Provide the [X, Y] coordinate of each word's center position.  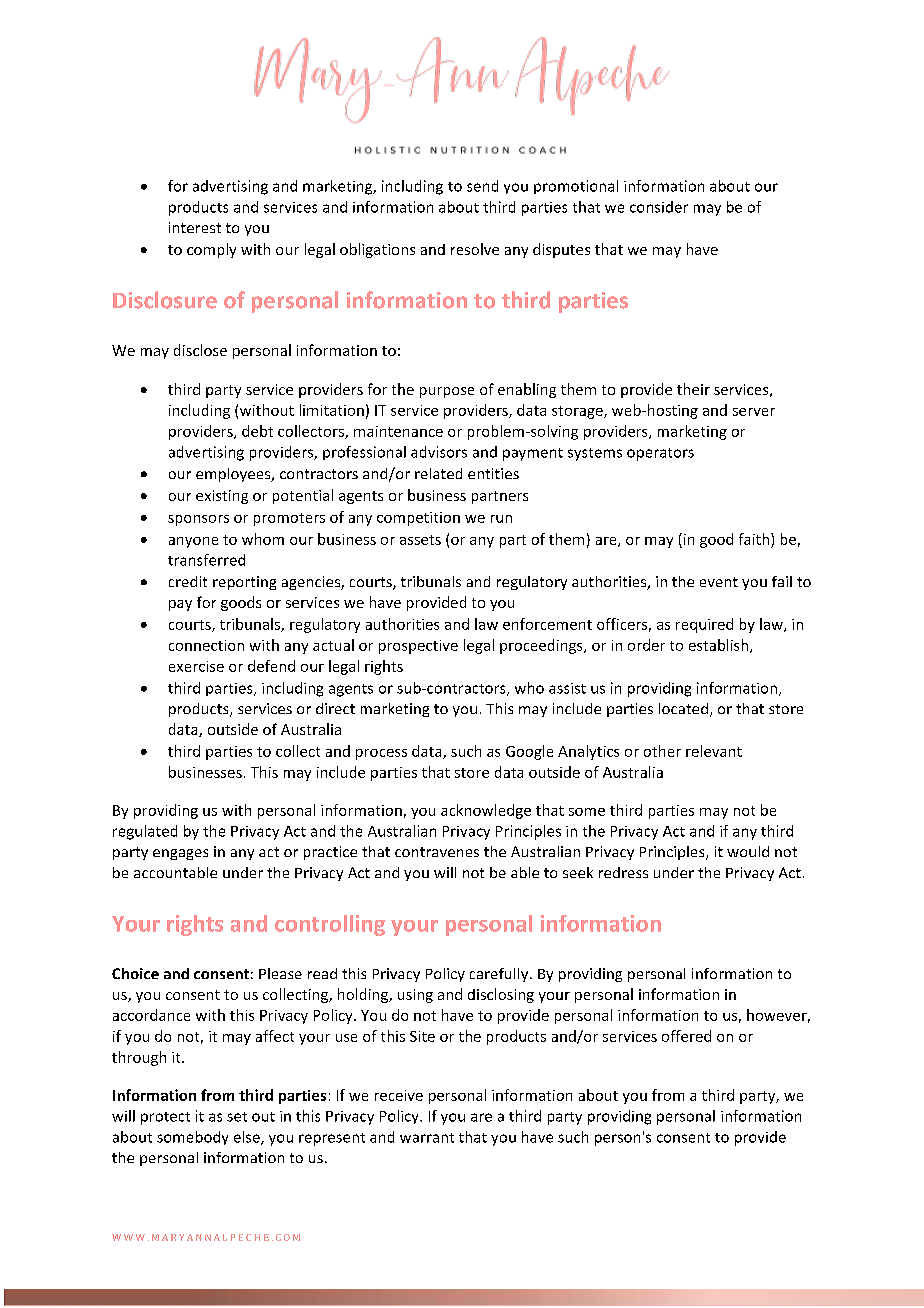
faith [755, 539]
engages [180, 854]
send [482, 186]
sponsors [198, 520]
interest [195, 227]
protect [165, 1118]
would [748, 851]
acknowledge [486, 811]
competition [418, 519]
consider [659, 207]
